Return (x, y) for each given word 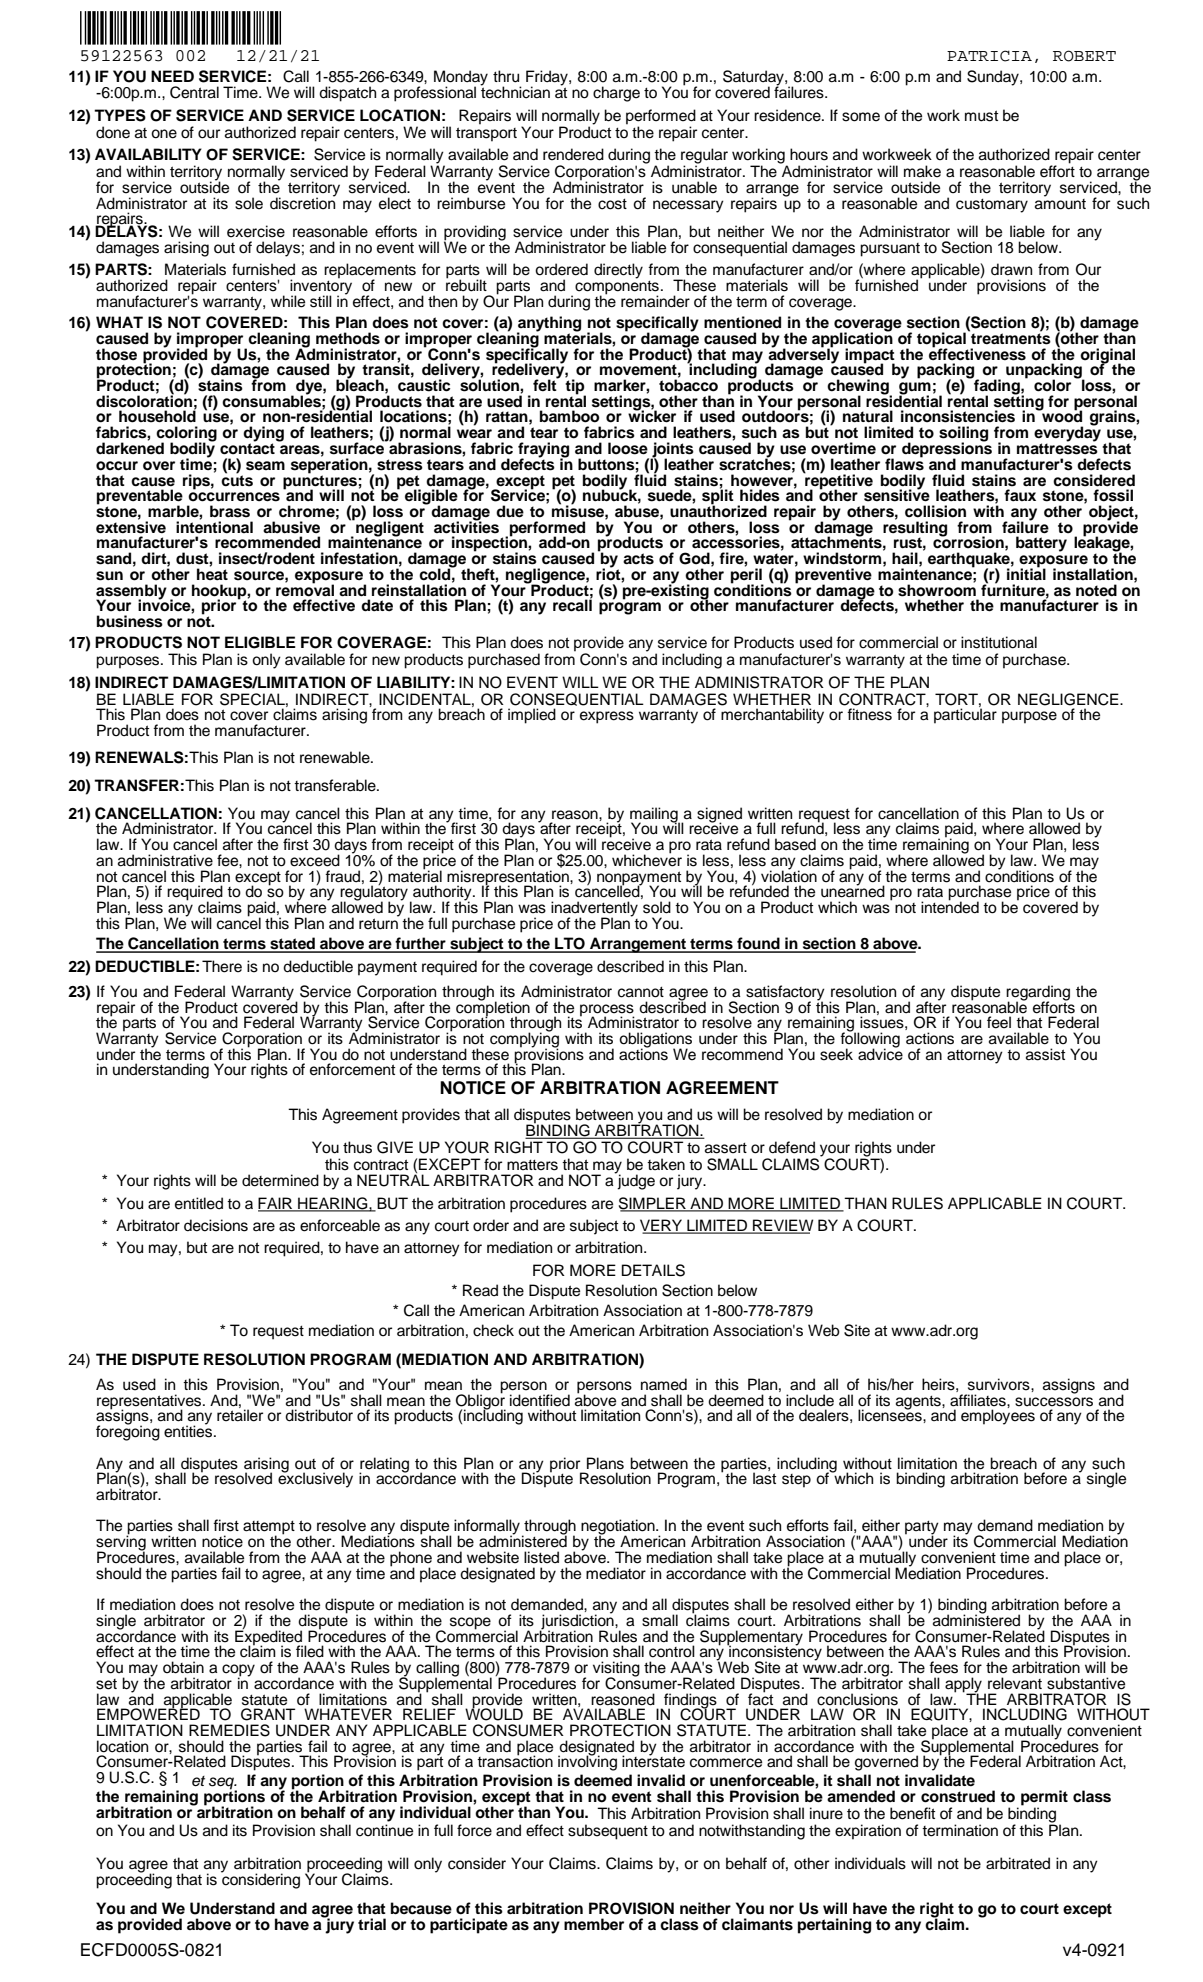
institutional (999, 642)
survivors (1000, 1384)
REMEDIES (229, 1730)
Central (194, 92)
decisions (216, 1225)
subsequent (608, 1832)
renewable (336, 757)
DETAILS (653, 1270)
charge (616, 94)
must (981, 116)
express (607, 717)
